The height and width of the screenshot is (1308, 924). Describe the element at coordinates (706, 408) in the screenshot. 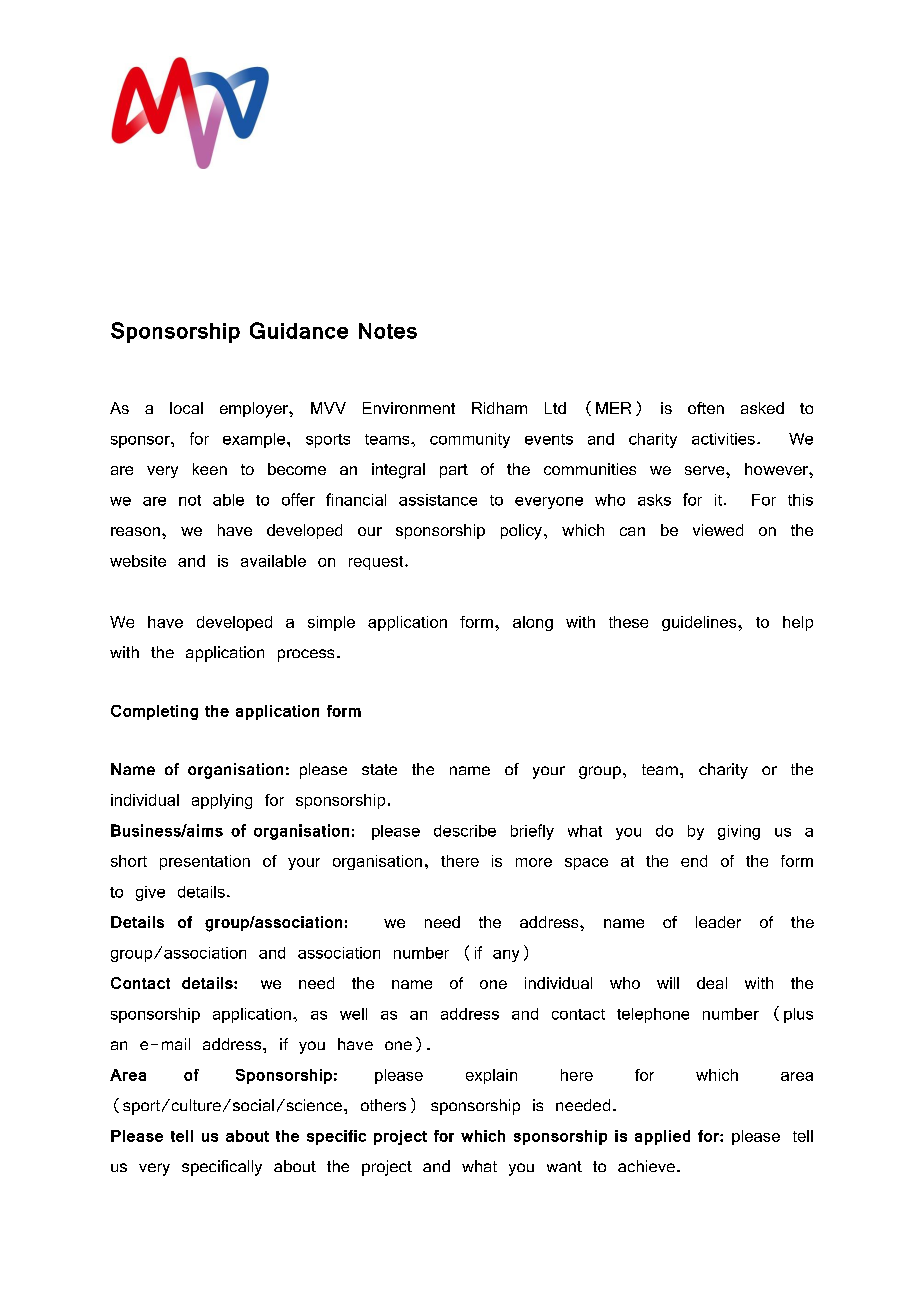

I see `often` at that location.
